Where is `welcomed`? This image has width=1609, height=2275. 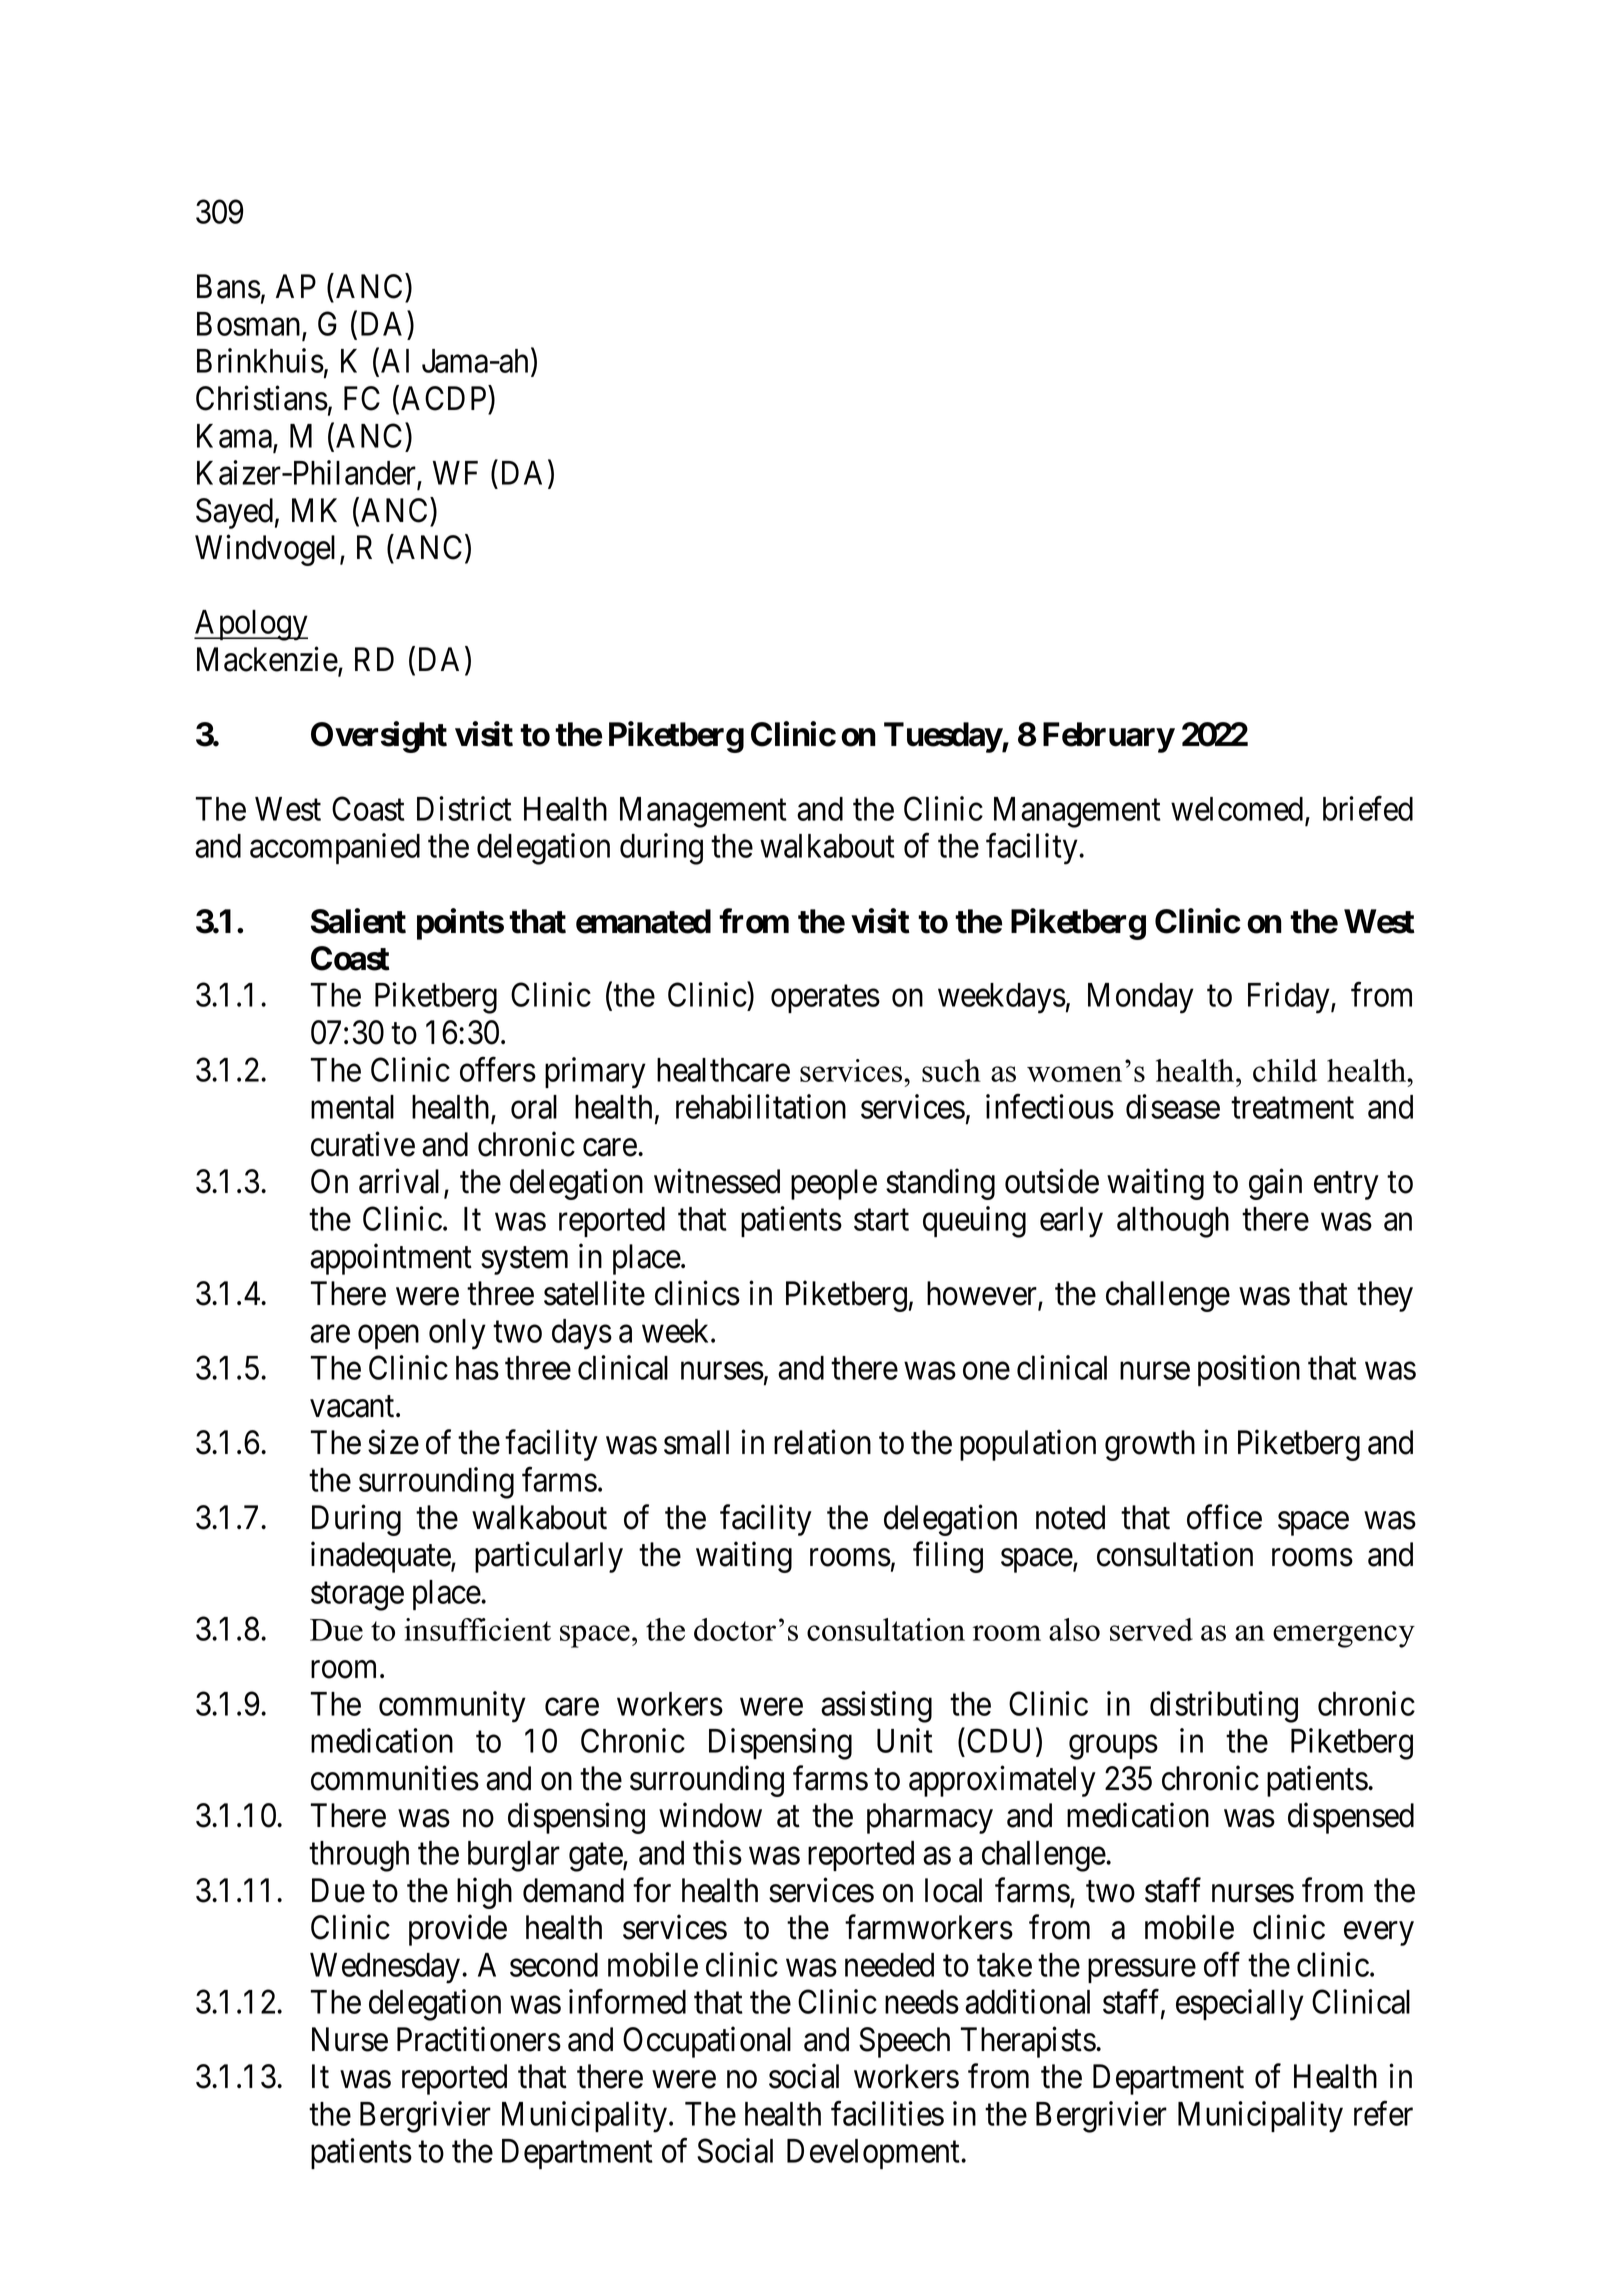 welcomed is located at coordinates (1238, 810).
